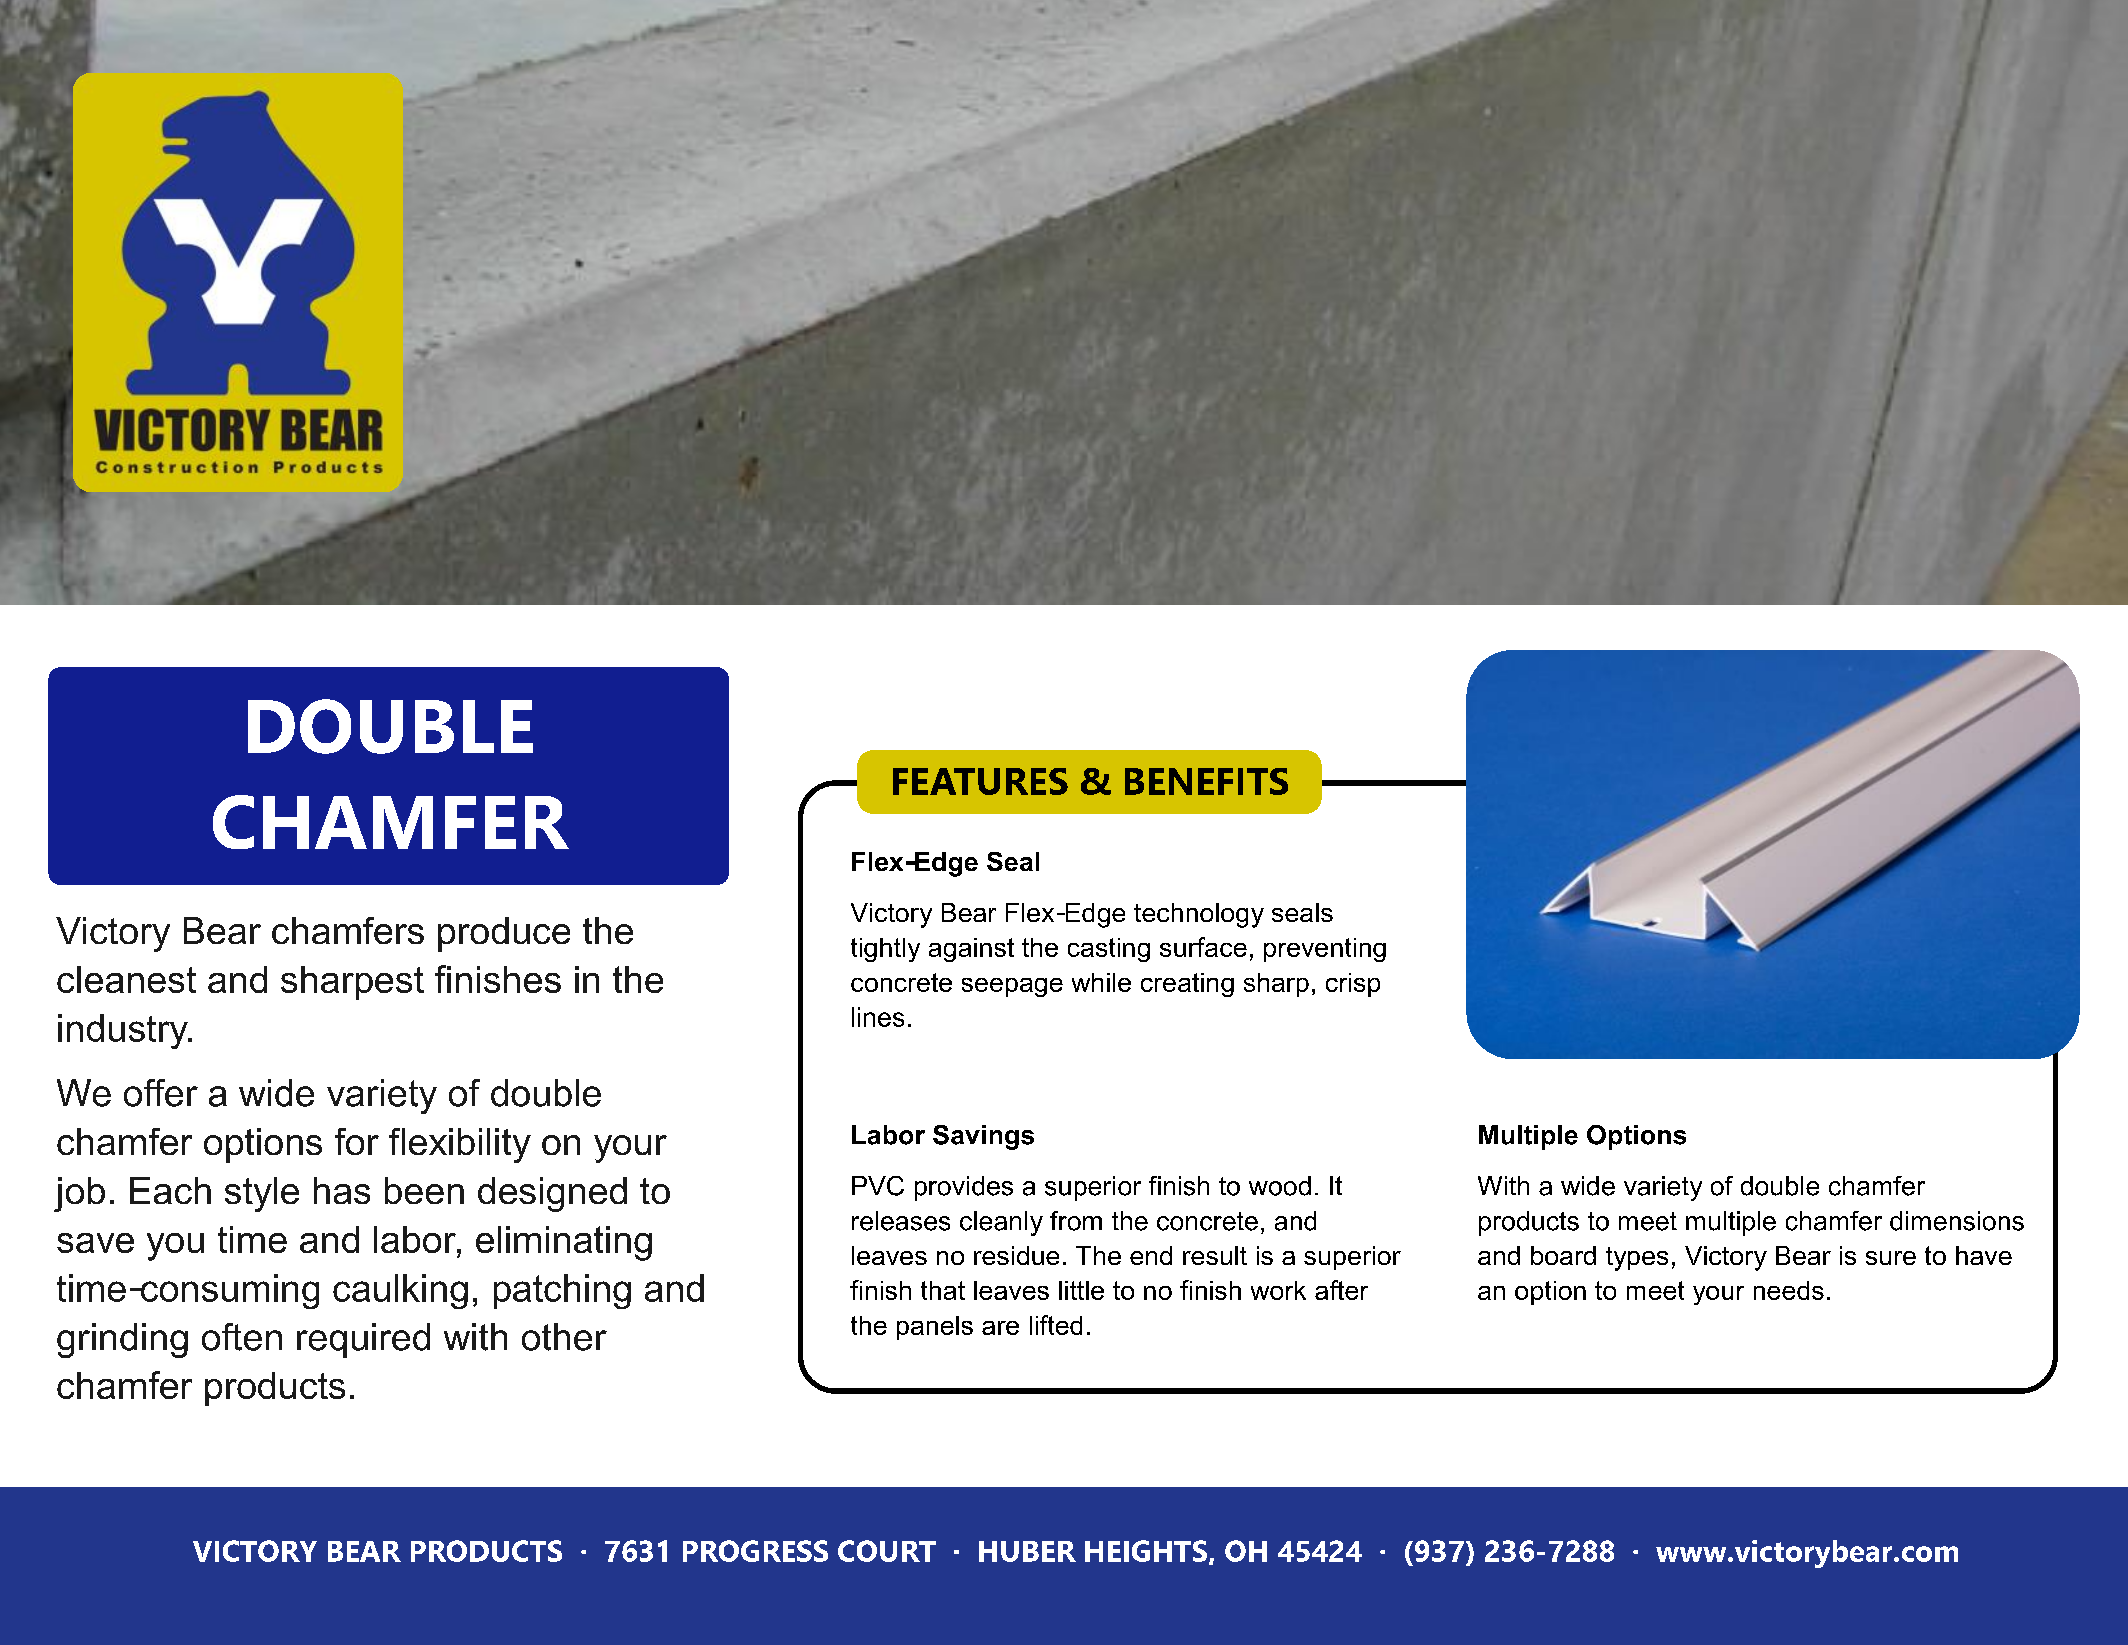 The height and width of the screenshot is (1645, 2128). I want to click on PROGRESS, so click(755, 1551).
